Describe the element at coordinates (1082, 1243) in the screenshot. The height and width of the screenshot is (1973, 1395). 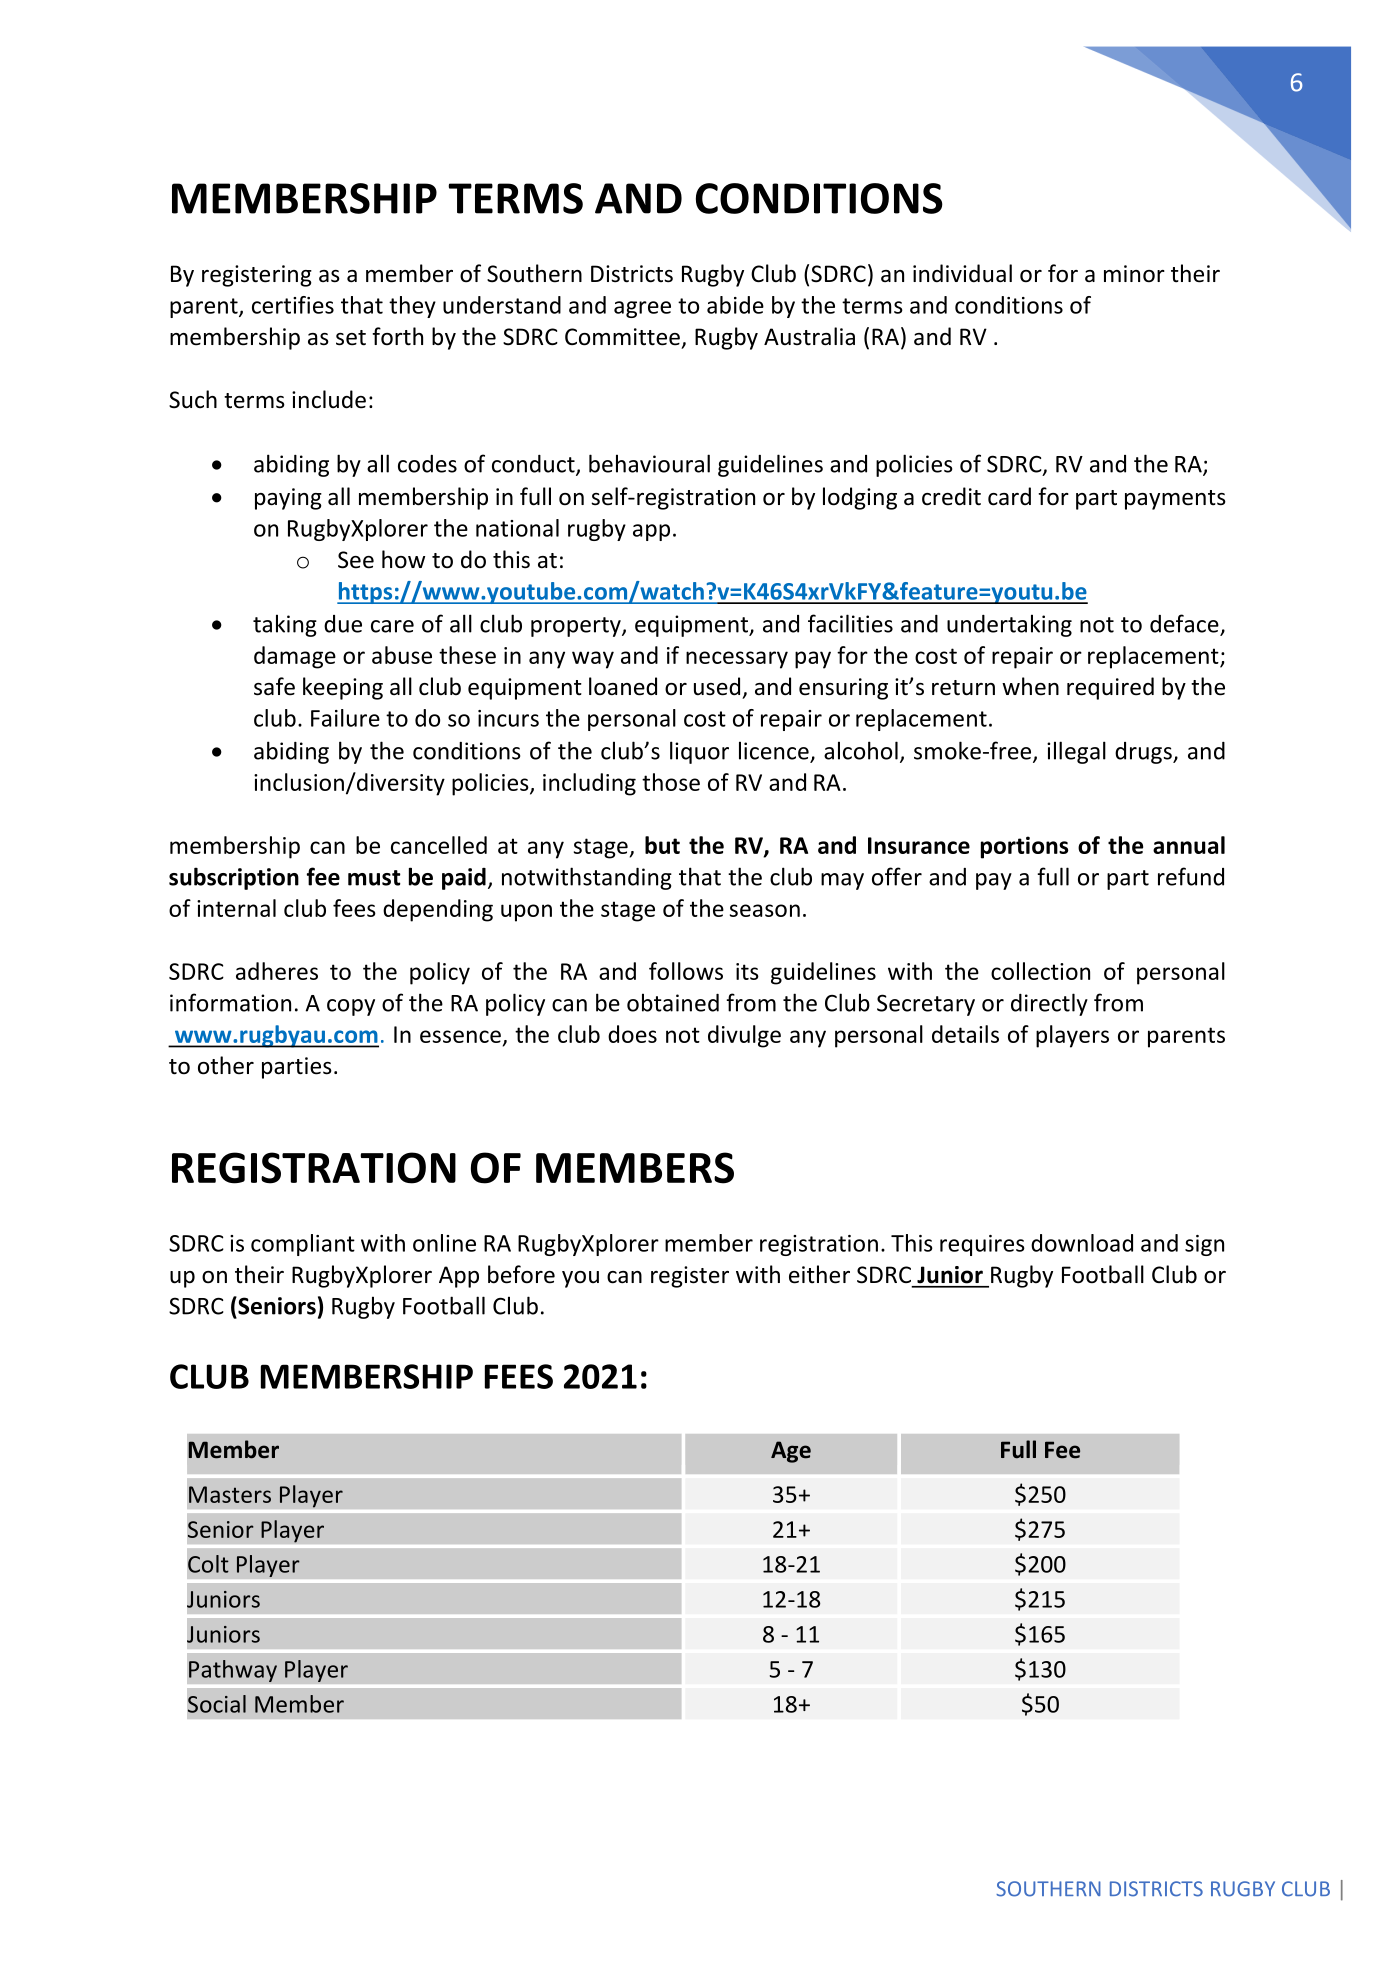
I see `download` at that location.
